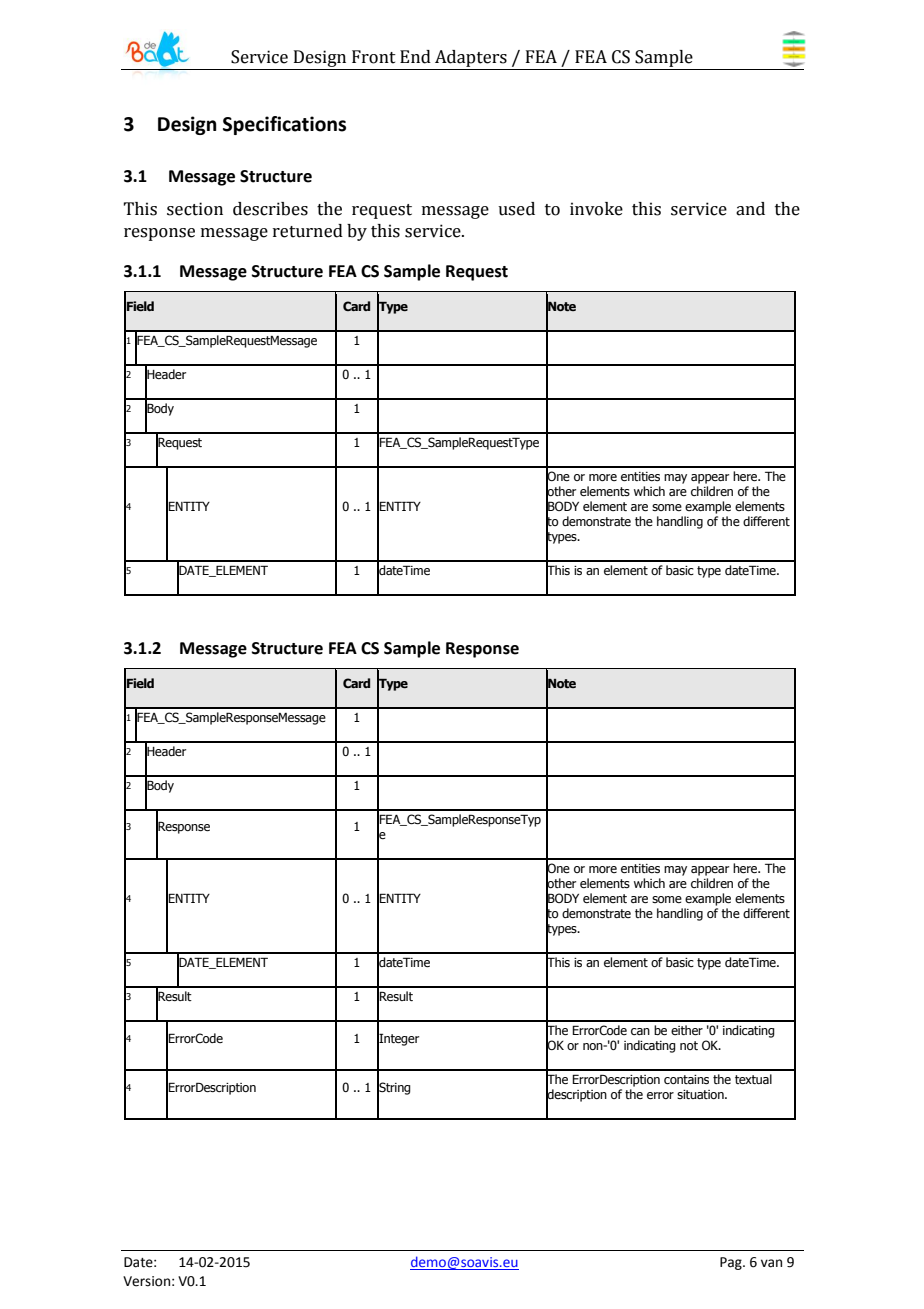 Image resolution: width=924 pixels, height=1309 pixels. I want to click on invoke, so click(596, 209).
